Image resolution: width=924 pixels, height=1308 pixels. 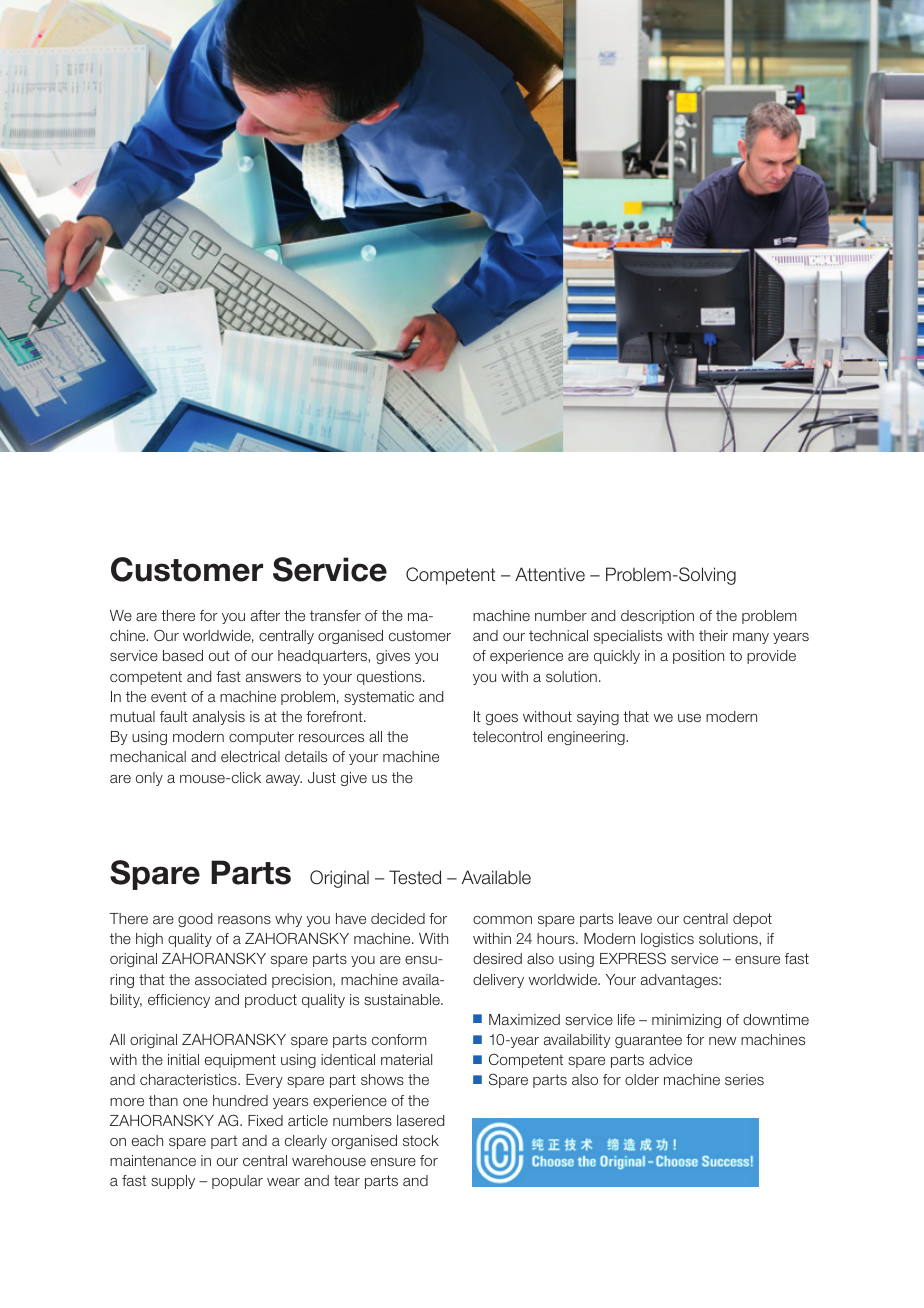 What do you see at coordinates (657, 617) in the screenshot?
I see `description` at bounding box center [657, 617].
